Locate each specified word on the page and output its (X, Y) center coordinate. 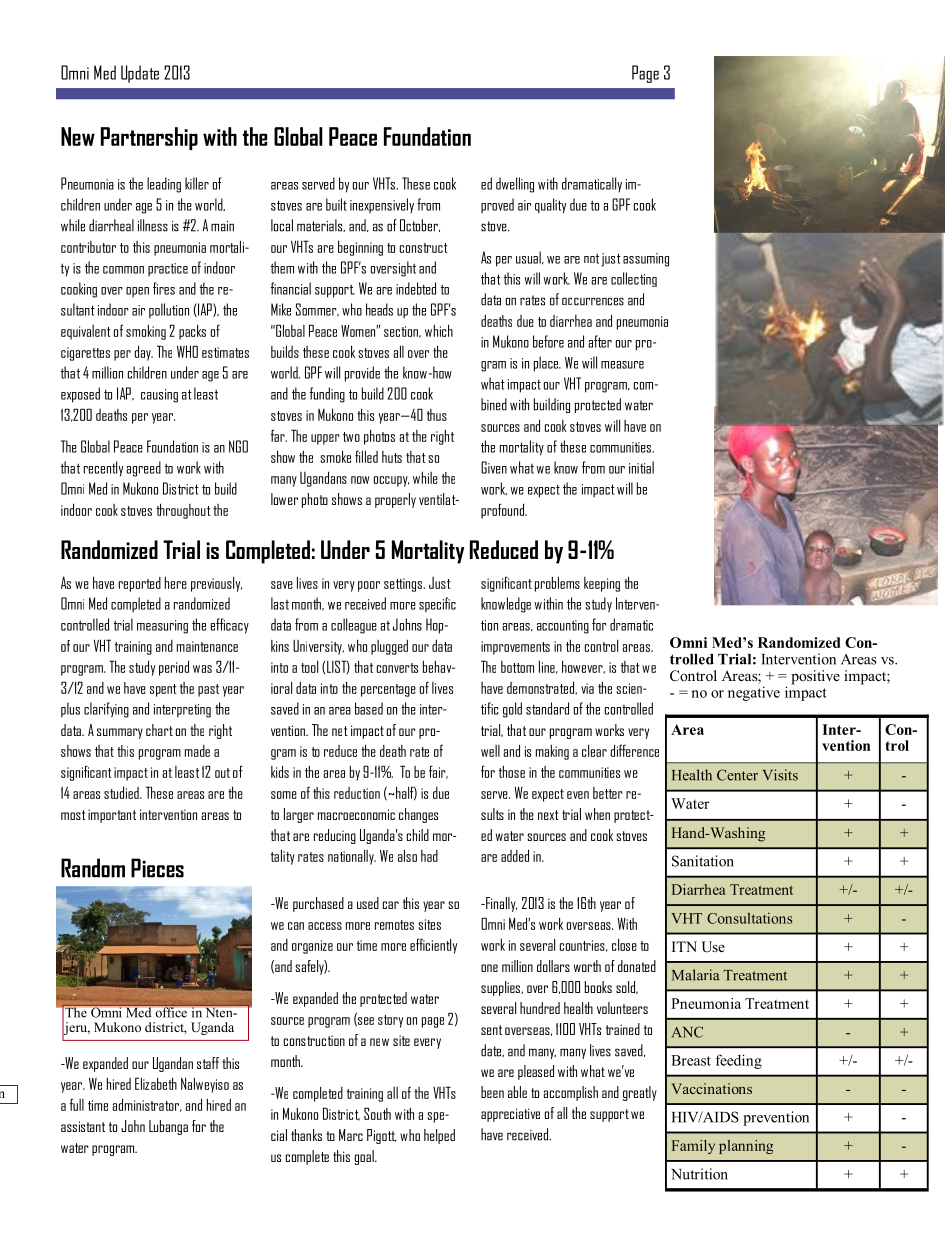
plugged (389, 647)
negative (754, 693)
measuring (162, 627)
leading (164, 185)
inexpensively (382, 206)
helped (439, 1136)
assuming (646, 260)
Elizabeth (156, 1083)
